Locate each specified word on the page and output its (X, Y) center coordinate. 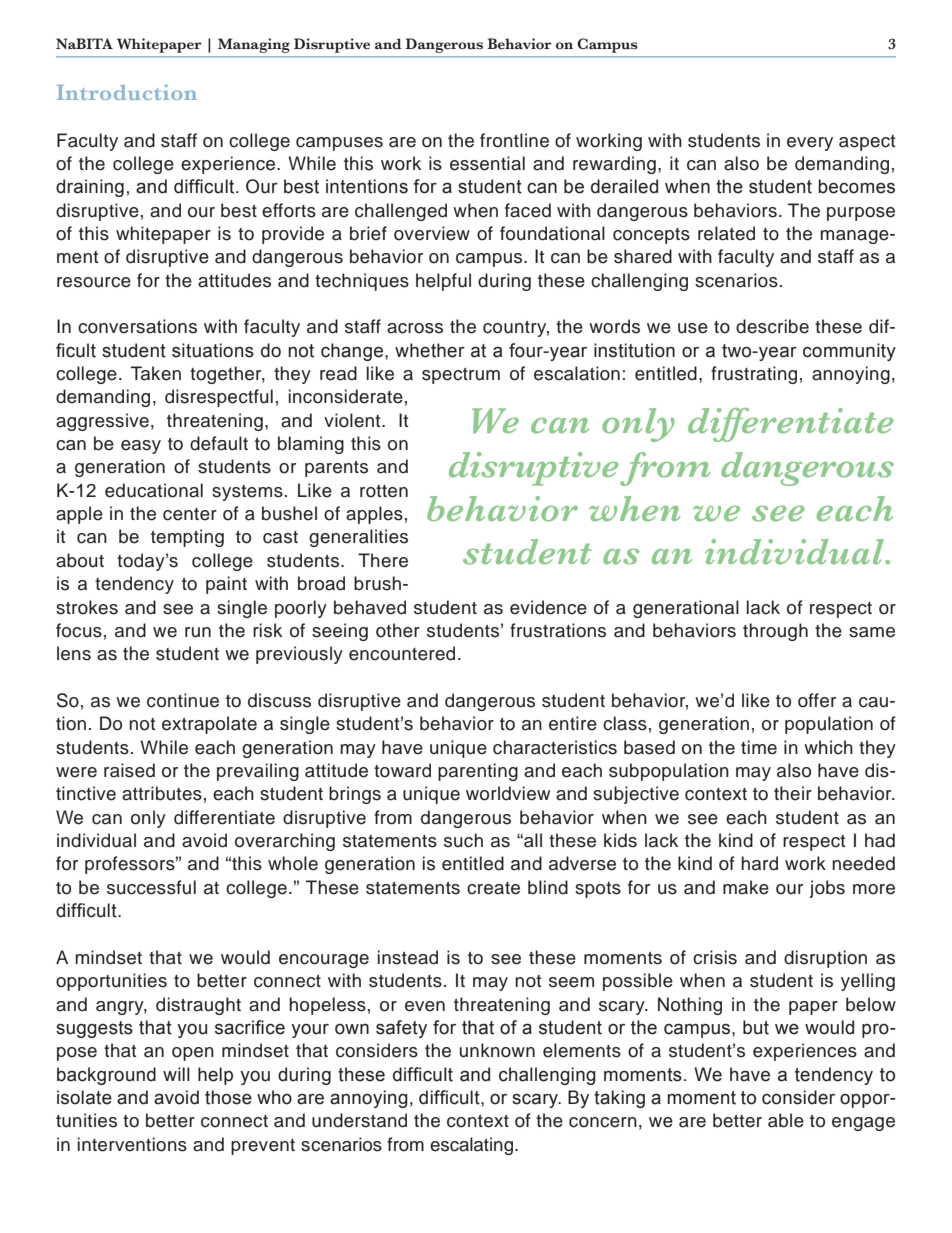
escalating (471, 1146)
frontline (514, 140)
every (810, 144)
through (775, 632)
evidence (548, 607)
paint (226, 585)
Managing (254, 45)
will (176, 1074)
